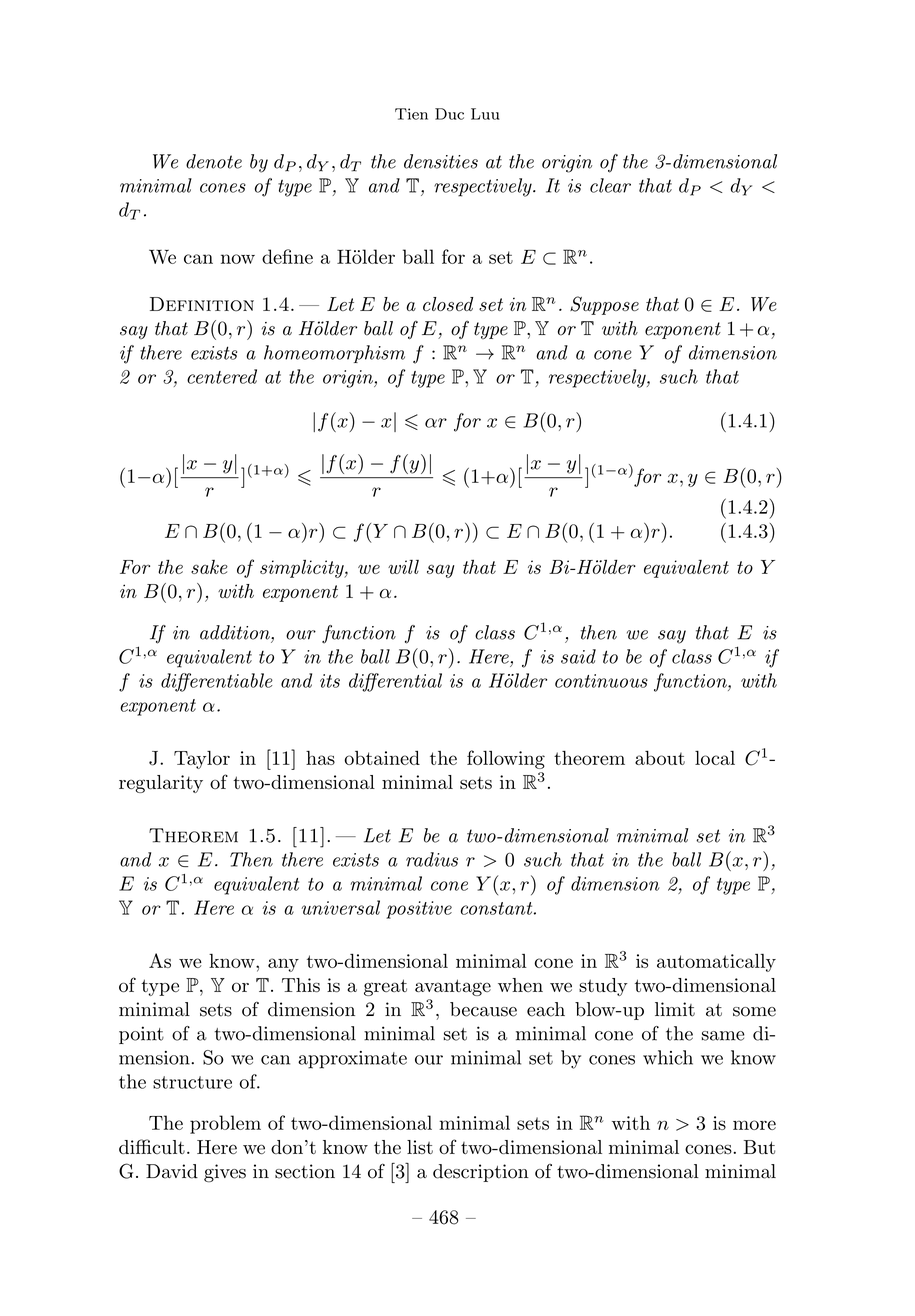 Image resolution: width=915 pixels, height=1316 pixels. I want to click on problem, so click(225, 1124).
